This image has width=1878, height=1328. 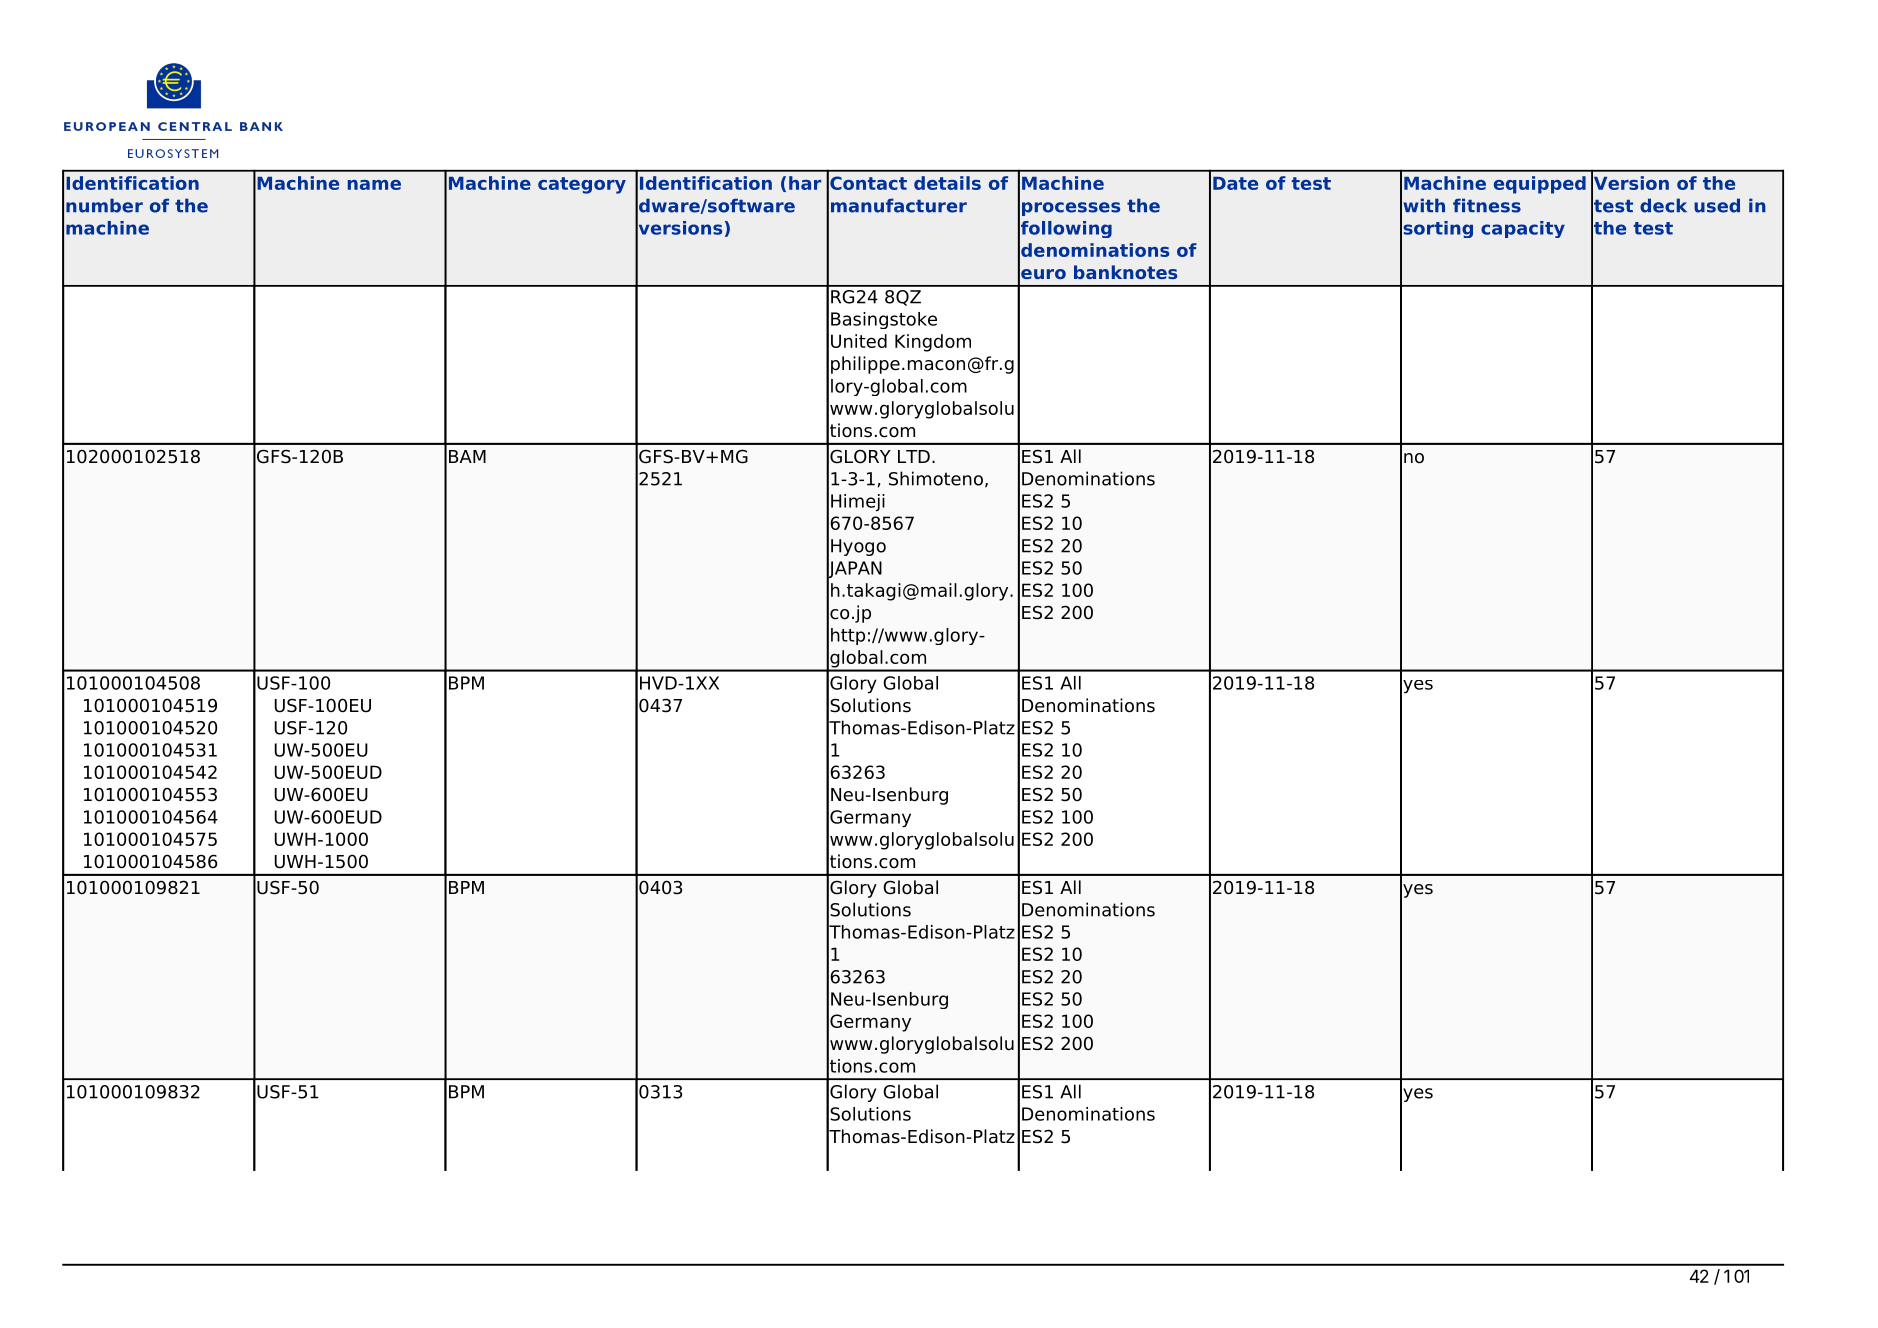 I want to click on fitness, so click(x=1487, y=205).
